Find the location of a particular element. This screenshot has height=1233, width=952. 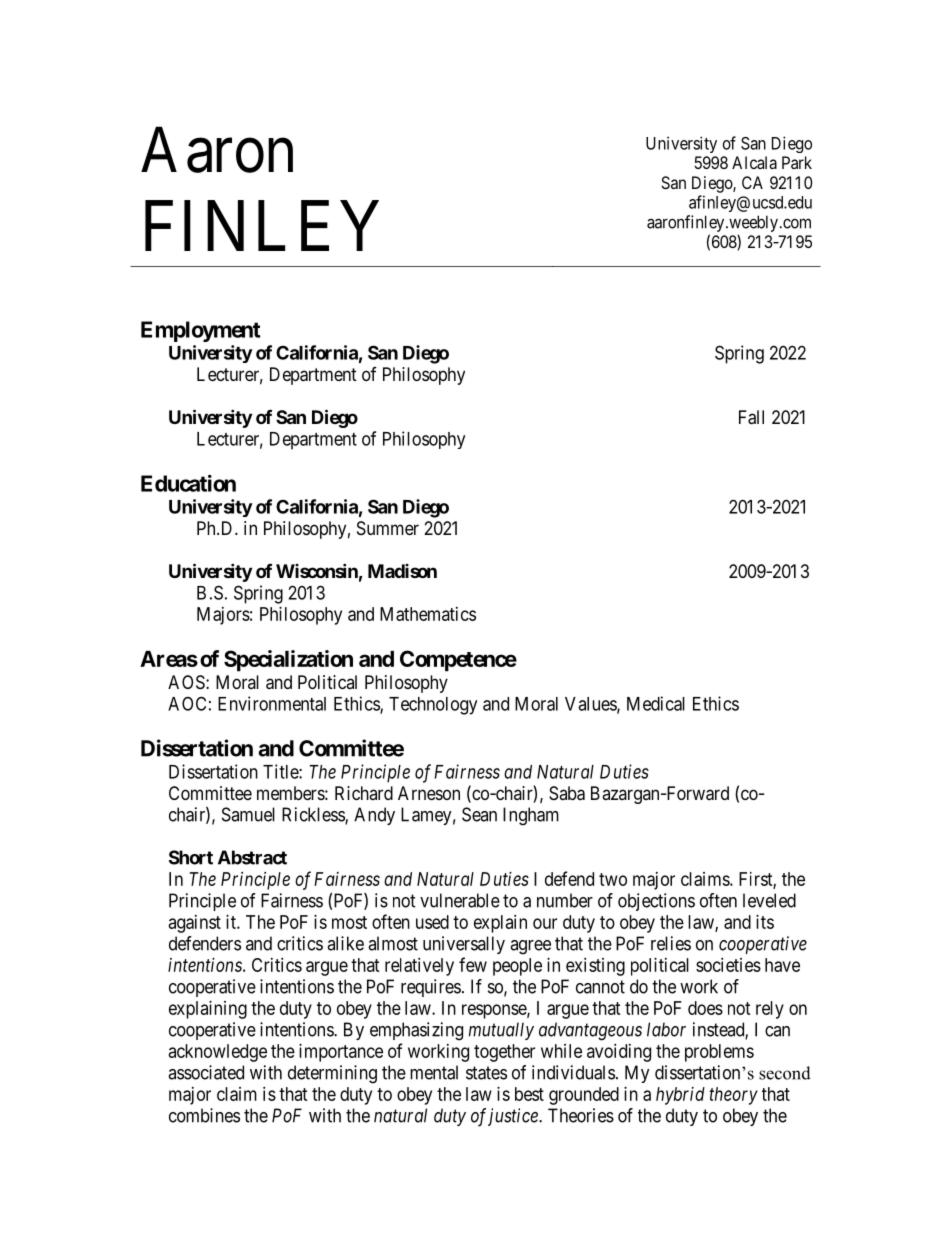

Park is located at coordinates (797, 162).
